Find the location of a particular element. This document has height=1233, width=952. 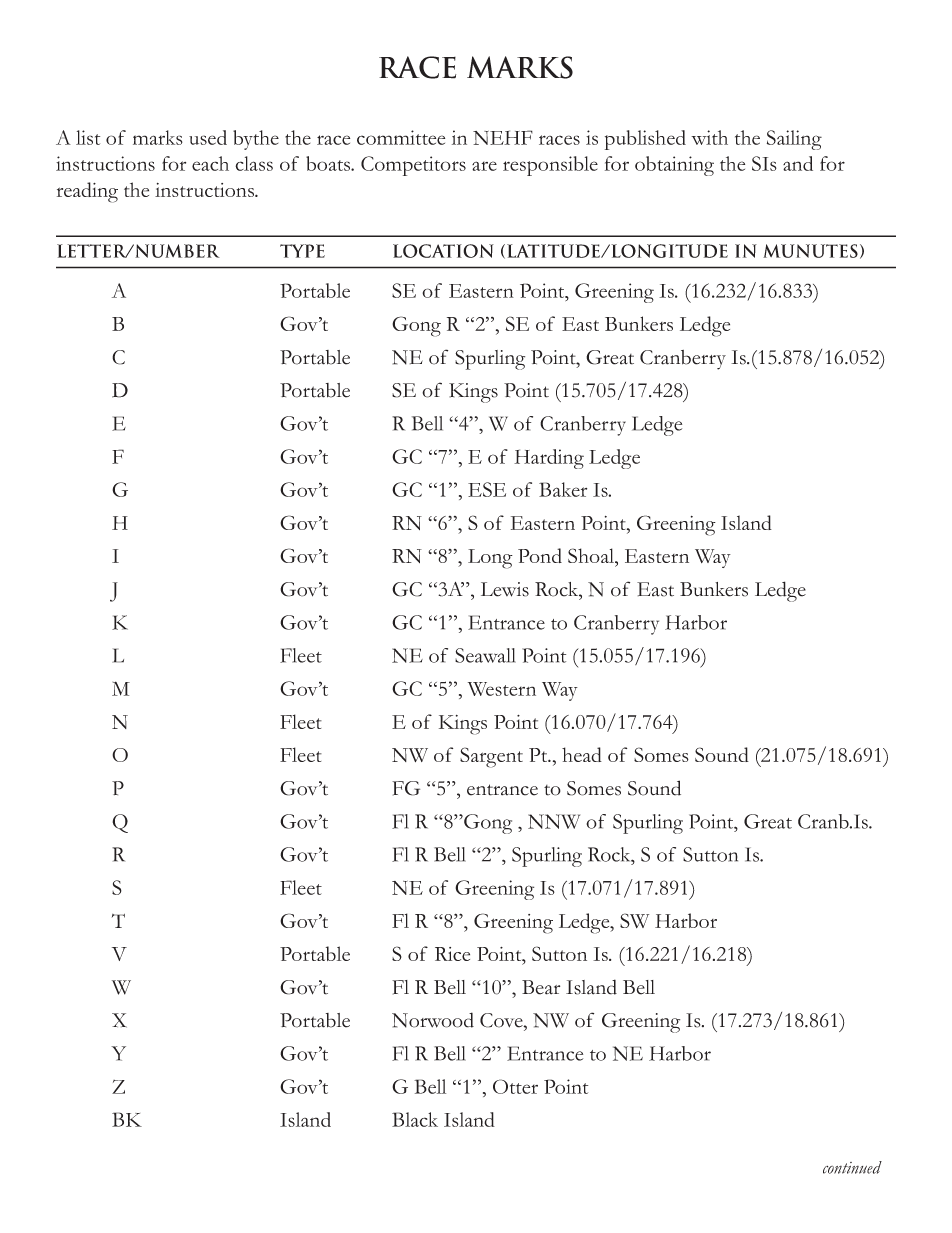

Type is located at coordinates (302, 251).
